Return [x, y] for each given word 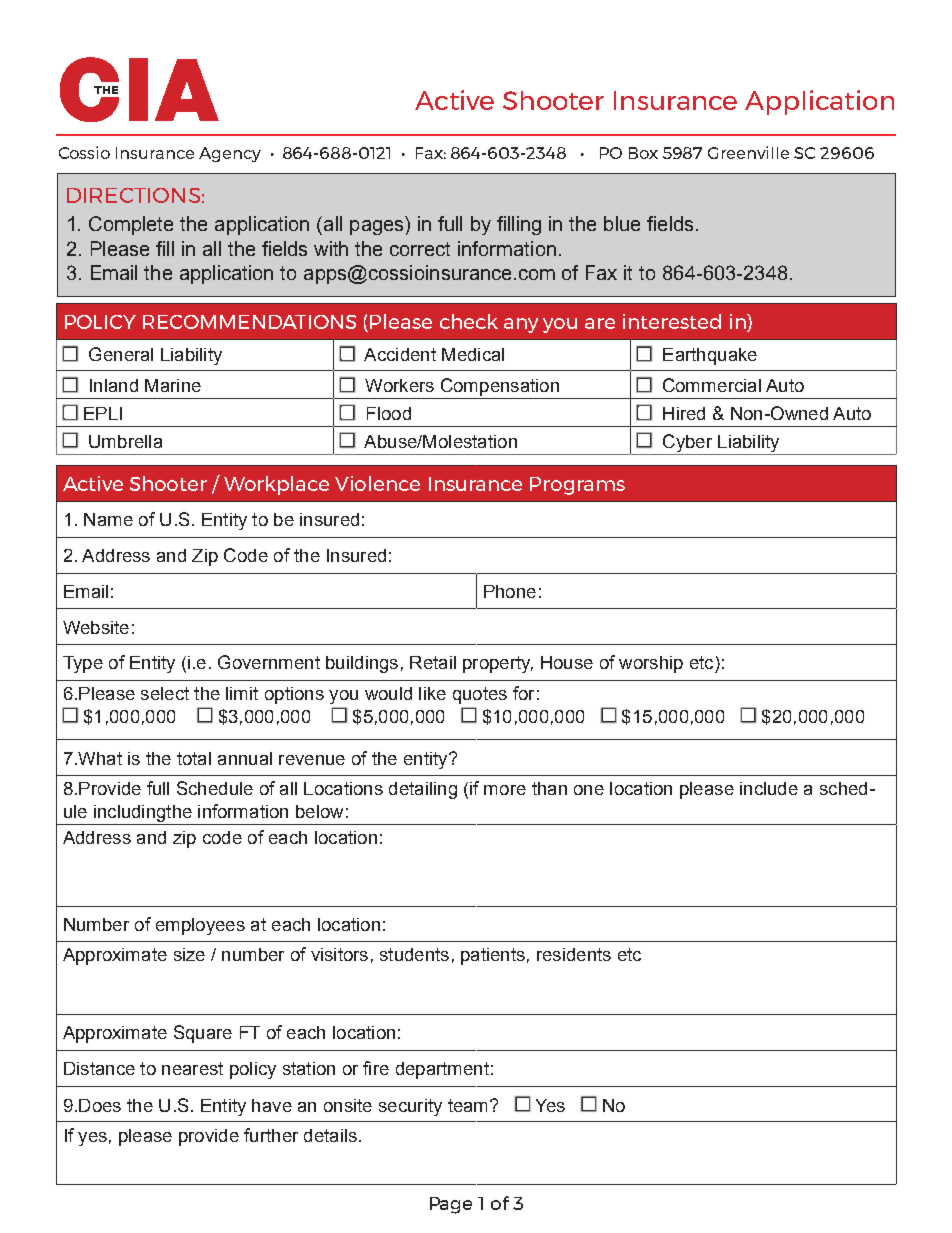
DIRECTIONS [133, 195]
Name [108, 519]
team [467, 1105]
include [769, 788]
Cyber [687, 443]
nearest [192, 1068]
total [194, 758]
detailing [423, 790]
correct [420, 249]
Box [643, 153]
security [410, 1107]
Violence [377, 483]
